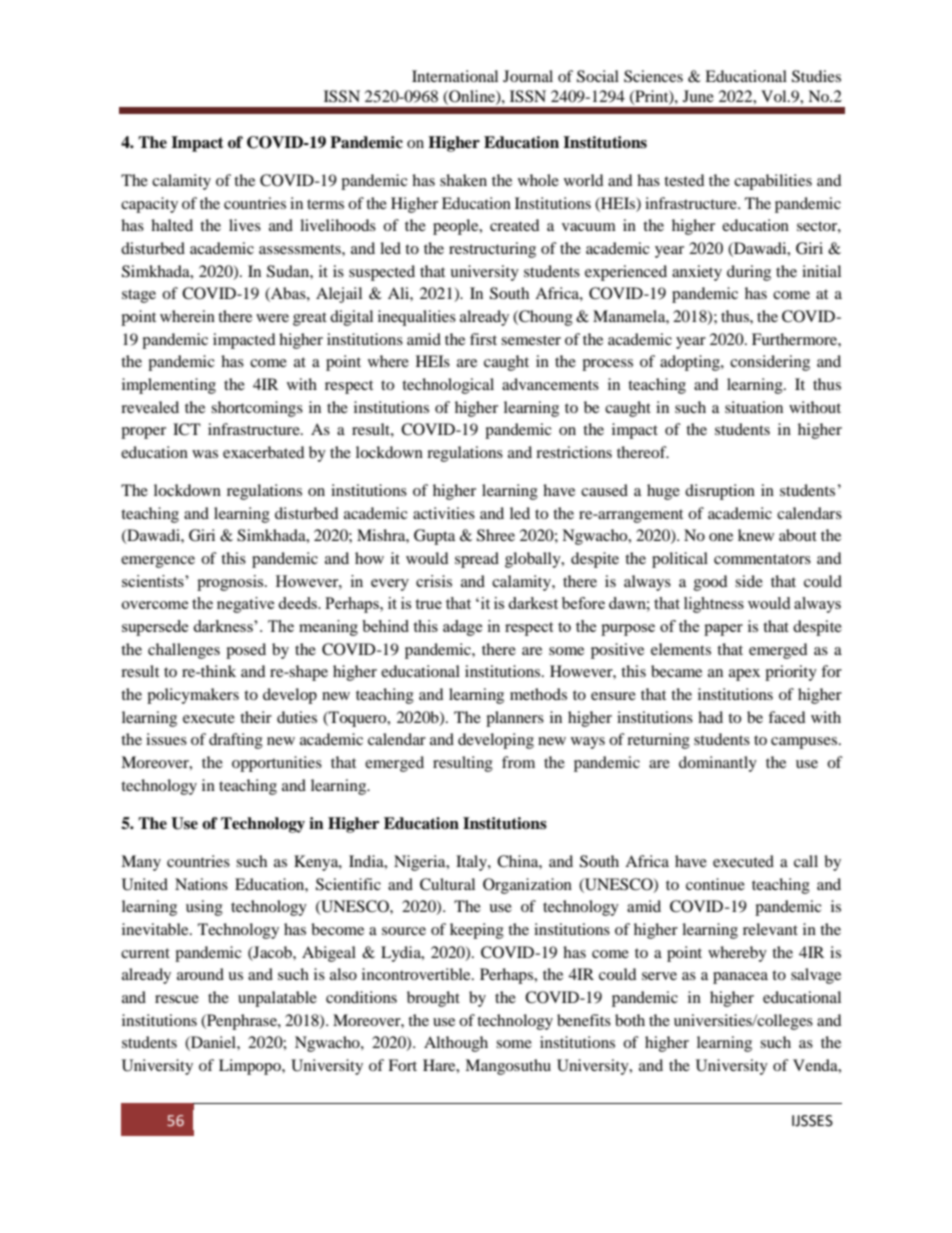  What do you see at coordinates (272, 318) in the screenshot?
I see `were` at bounding box center [272, 318].
